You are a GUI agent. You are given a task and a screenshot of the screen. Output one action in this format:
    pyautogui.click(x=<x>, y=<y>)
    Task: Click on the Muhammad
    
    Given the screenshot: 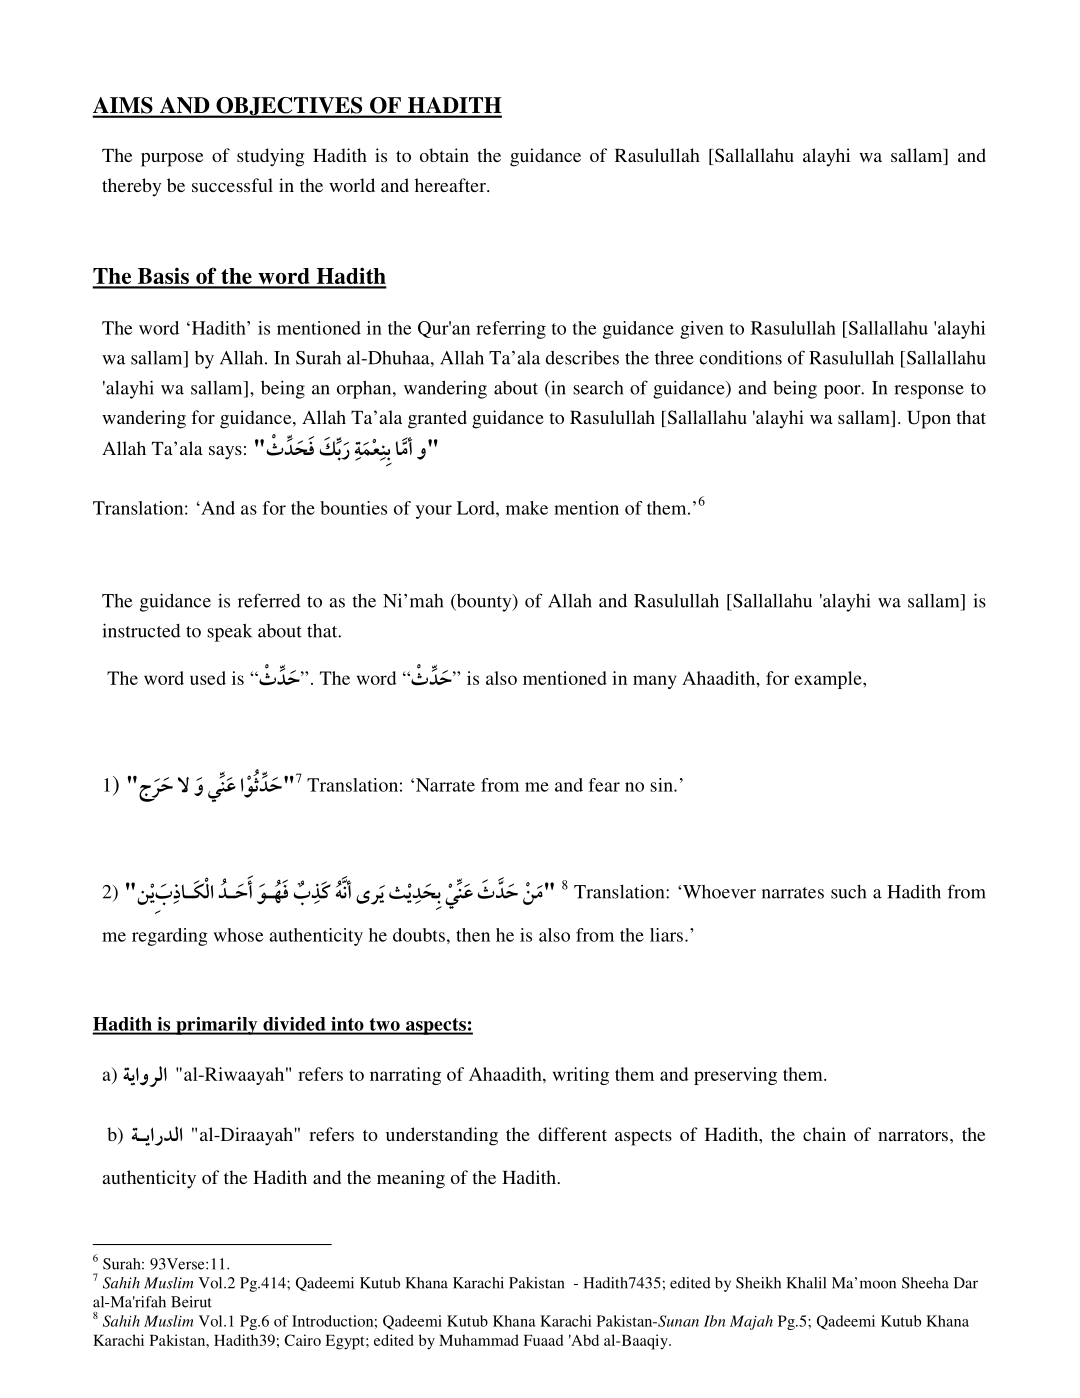 What is the action you would take?
    pyautogui.click(x=479, y=1340)
